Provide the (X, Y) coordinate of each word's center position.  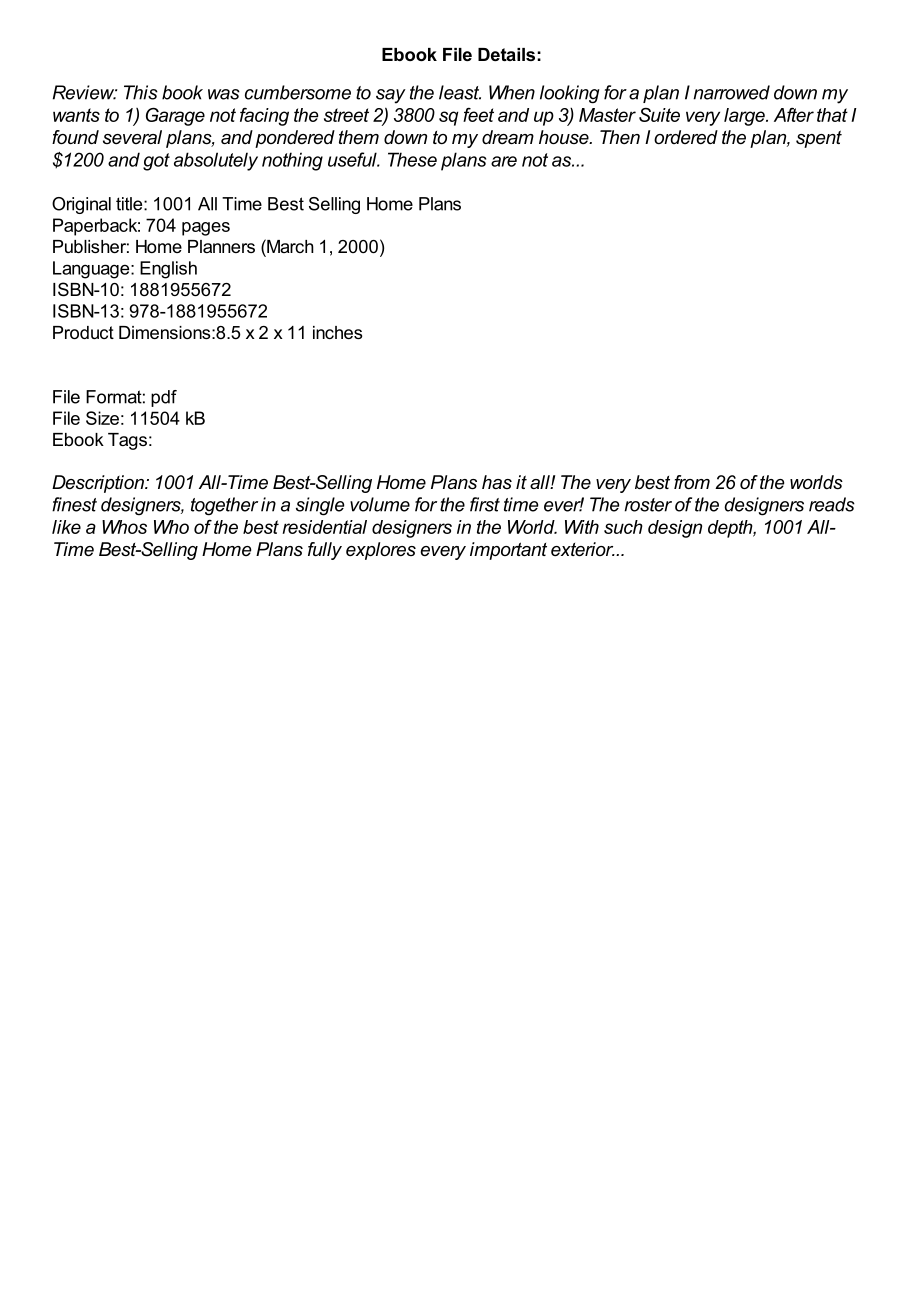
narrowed (731, 92)
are (504, 161)
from (692, 482)
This (141, 92)
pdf (164, 398)
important (508, 551)
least (460, 92)
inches (337, 332)
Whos (124, 527)
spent (819, 139)
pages (206, 229)
